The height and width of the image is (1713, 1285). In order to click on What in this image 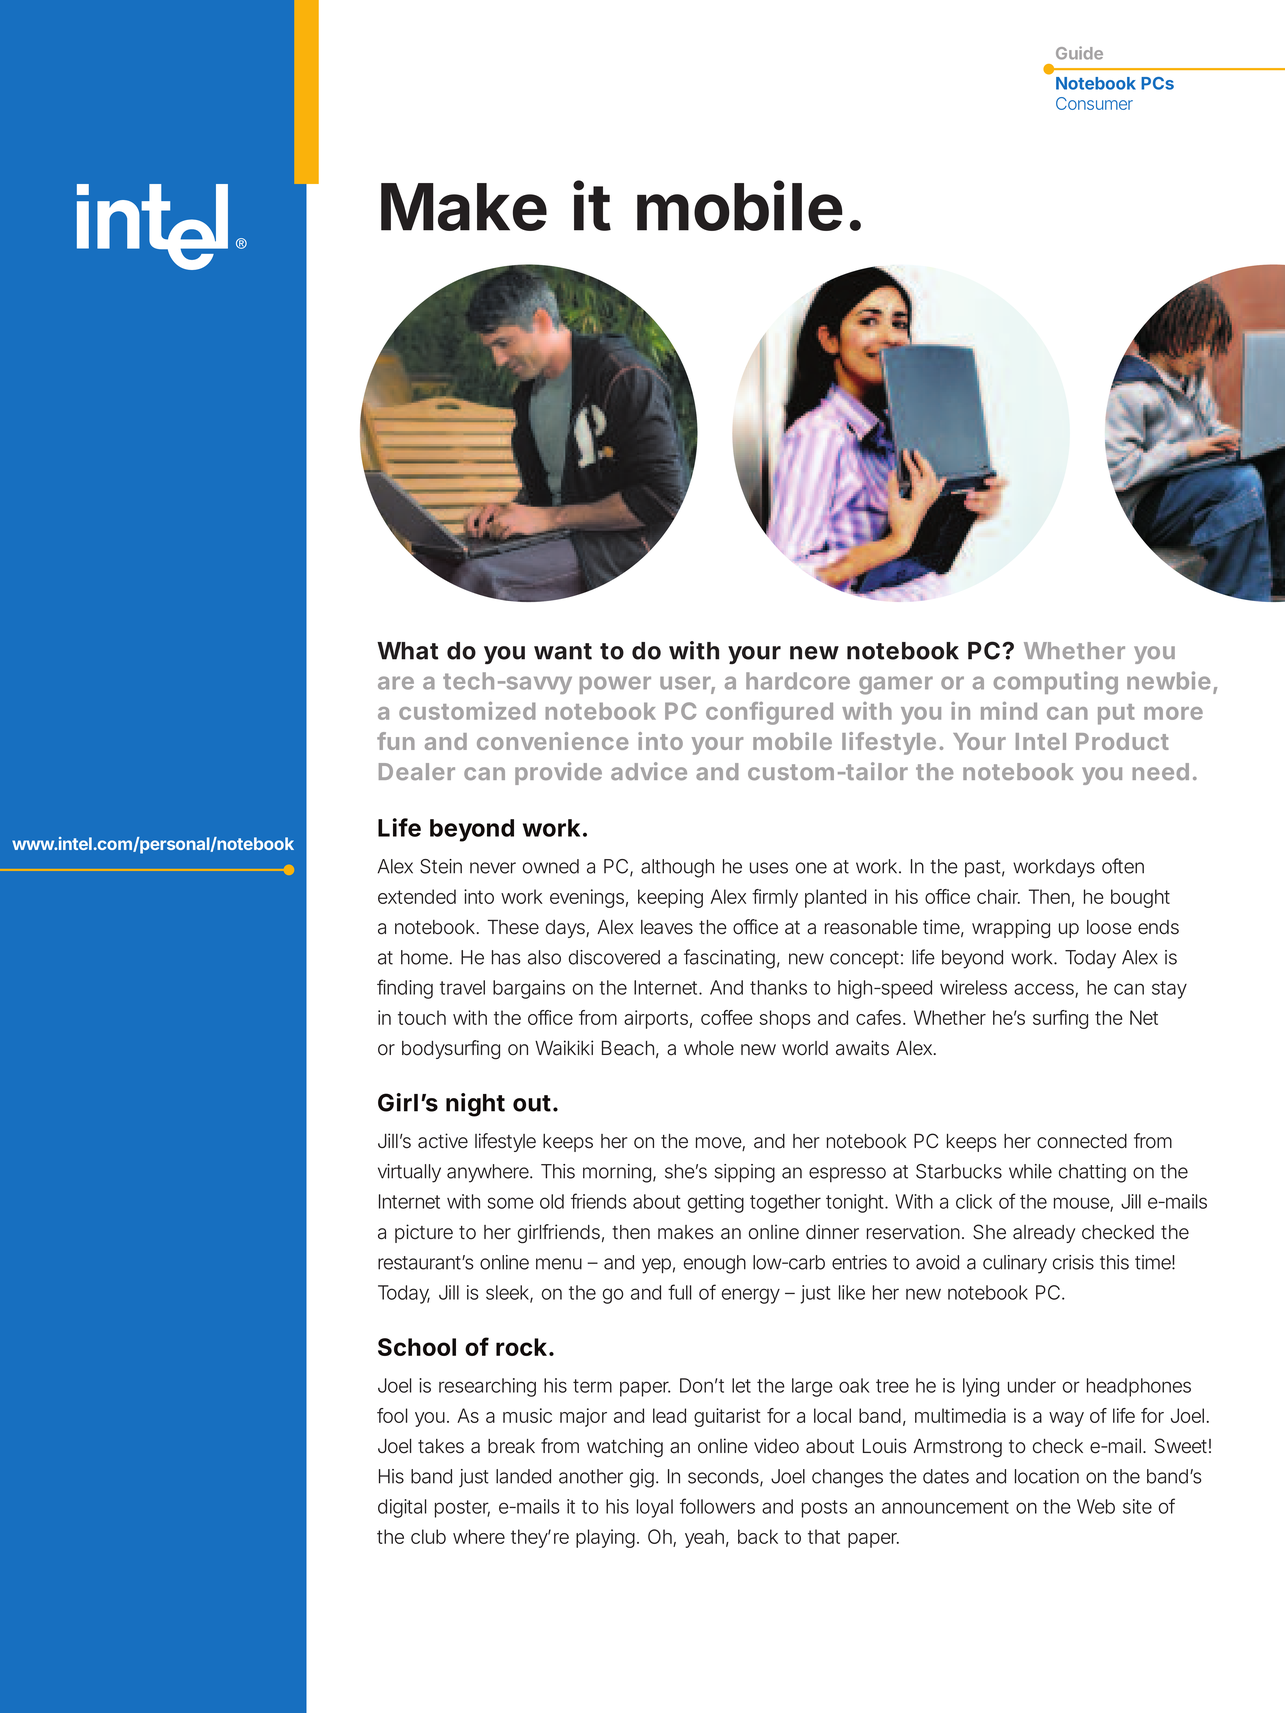, I will do `click(407, 651)`.
